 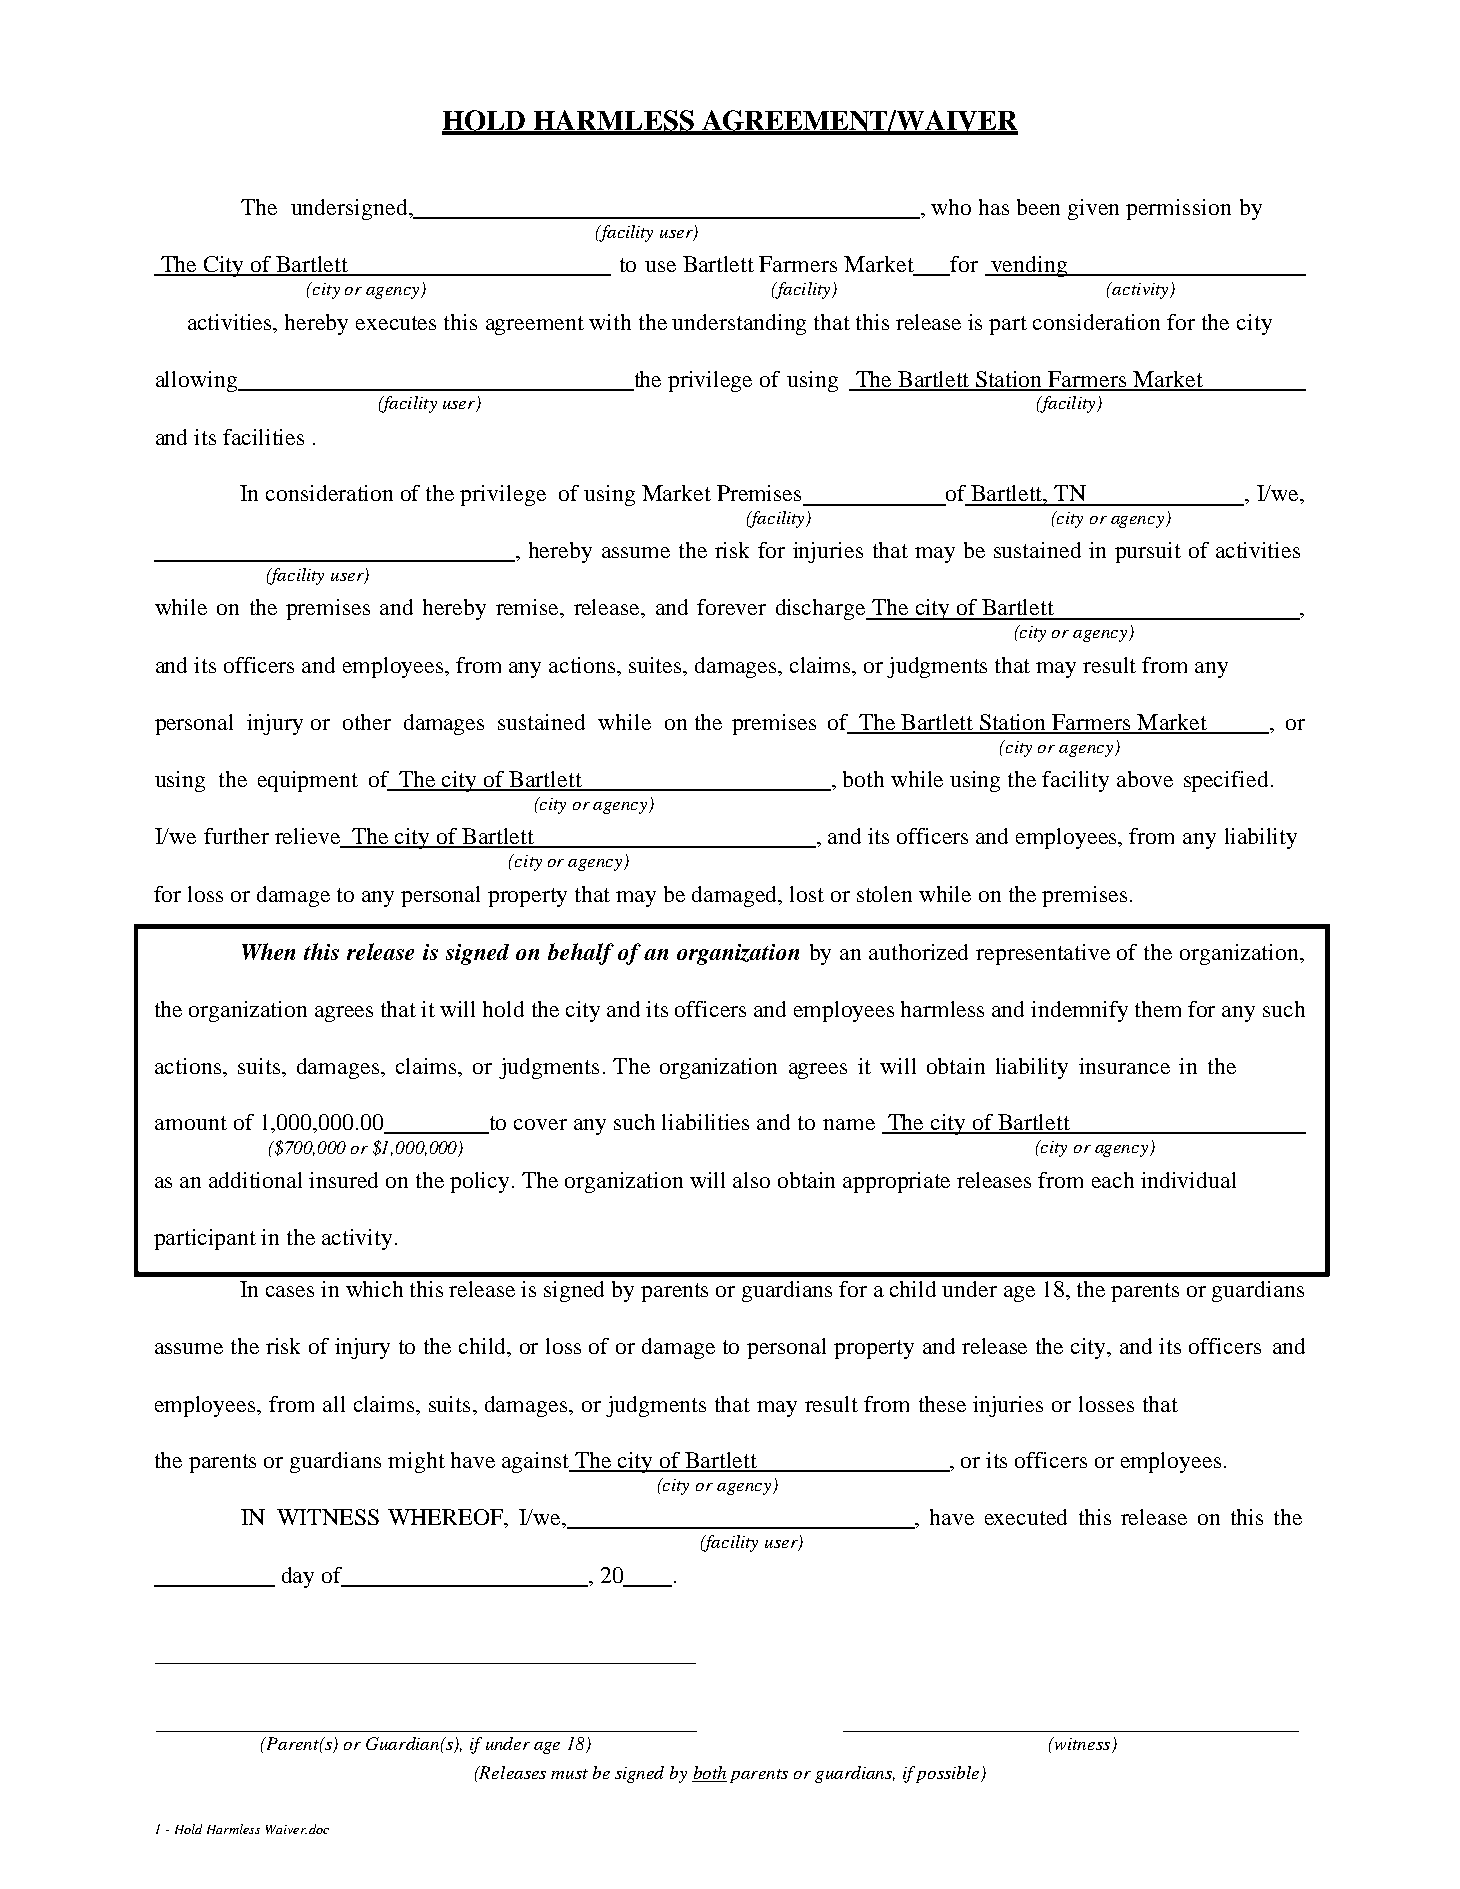 I want to click on lost, so click(x=807, y=894).
